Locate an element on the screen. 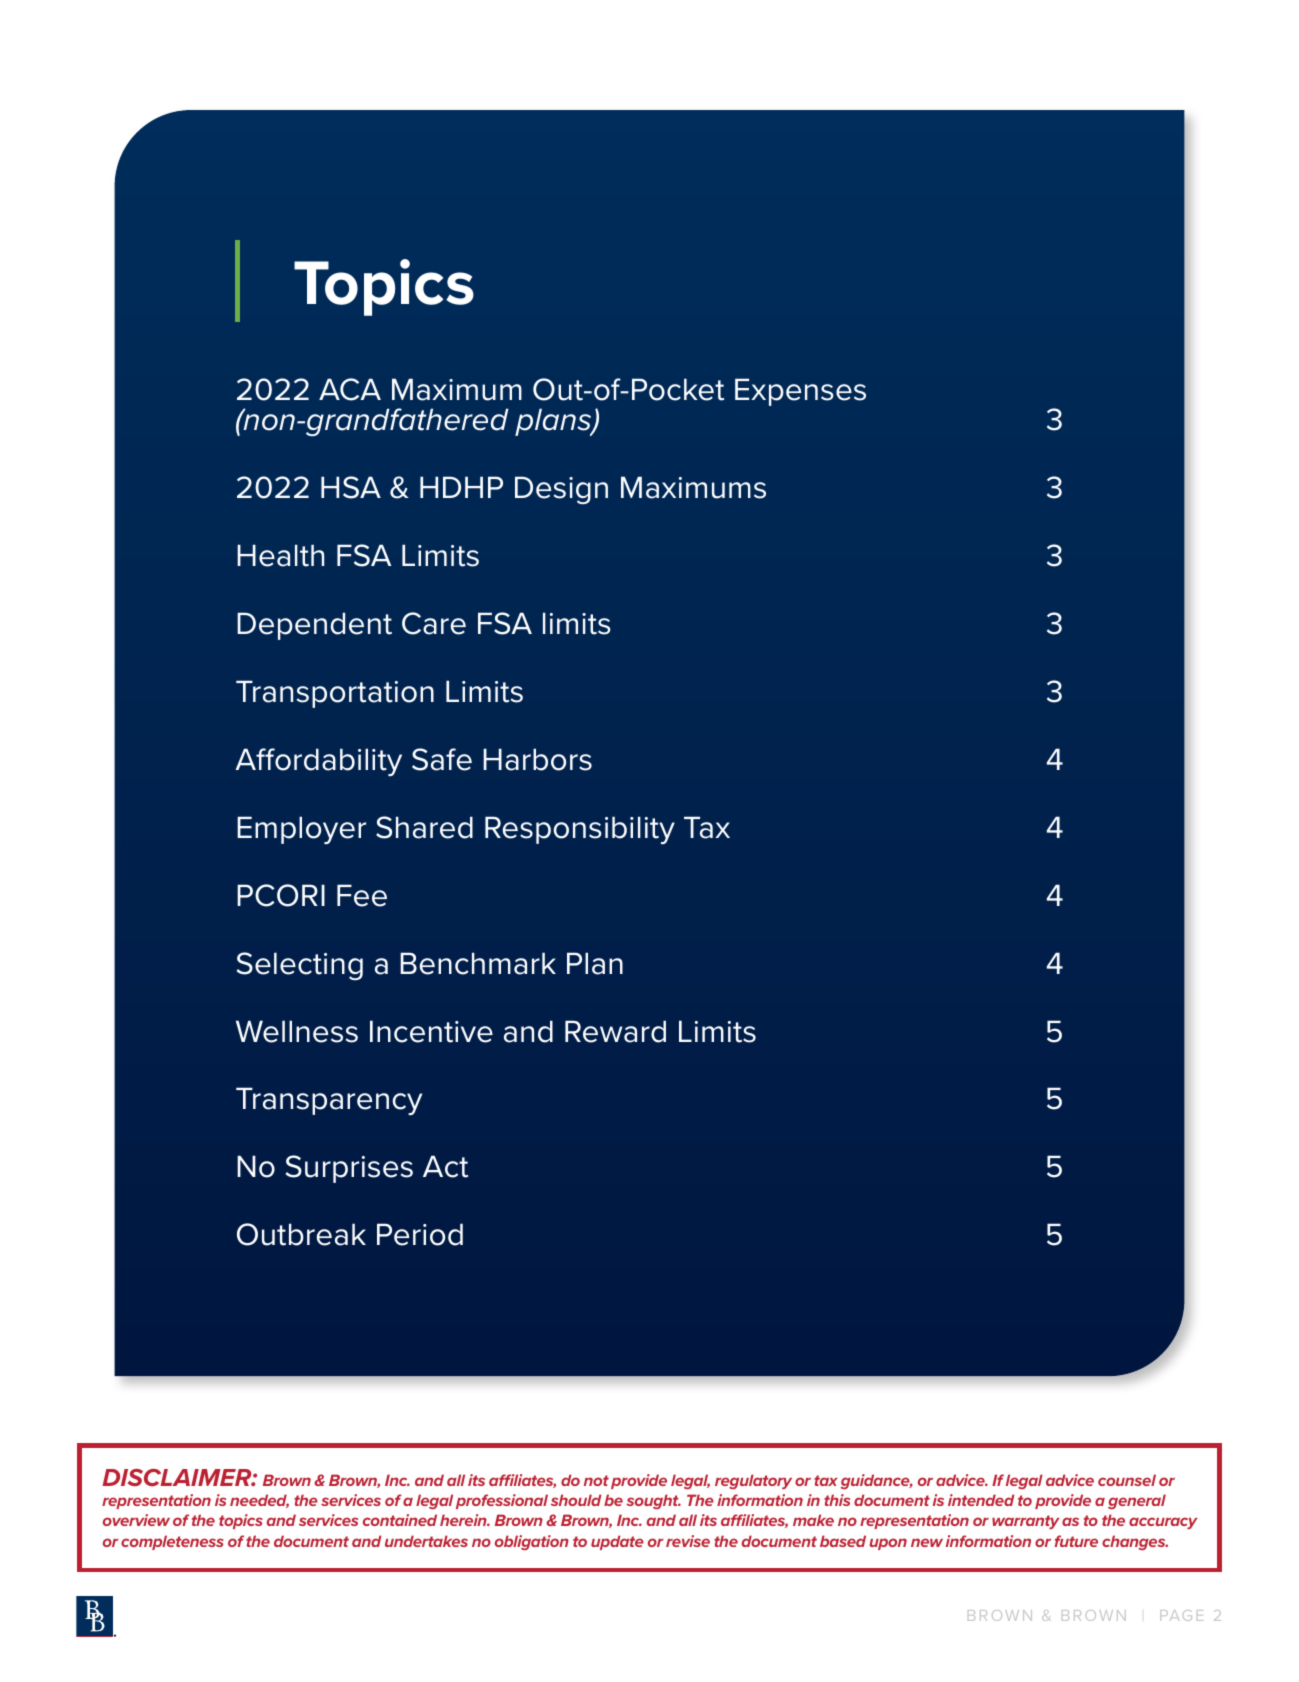 The image size is (1299, 1682). Surprises is located at coordinates (349, 1169).
